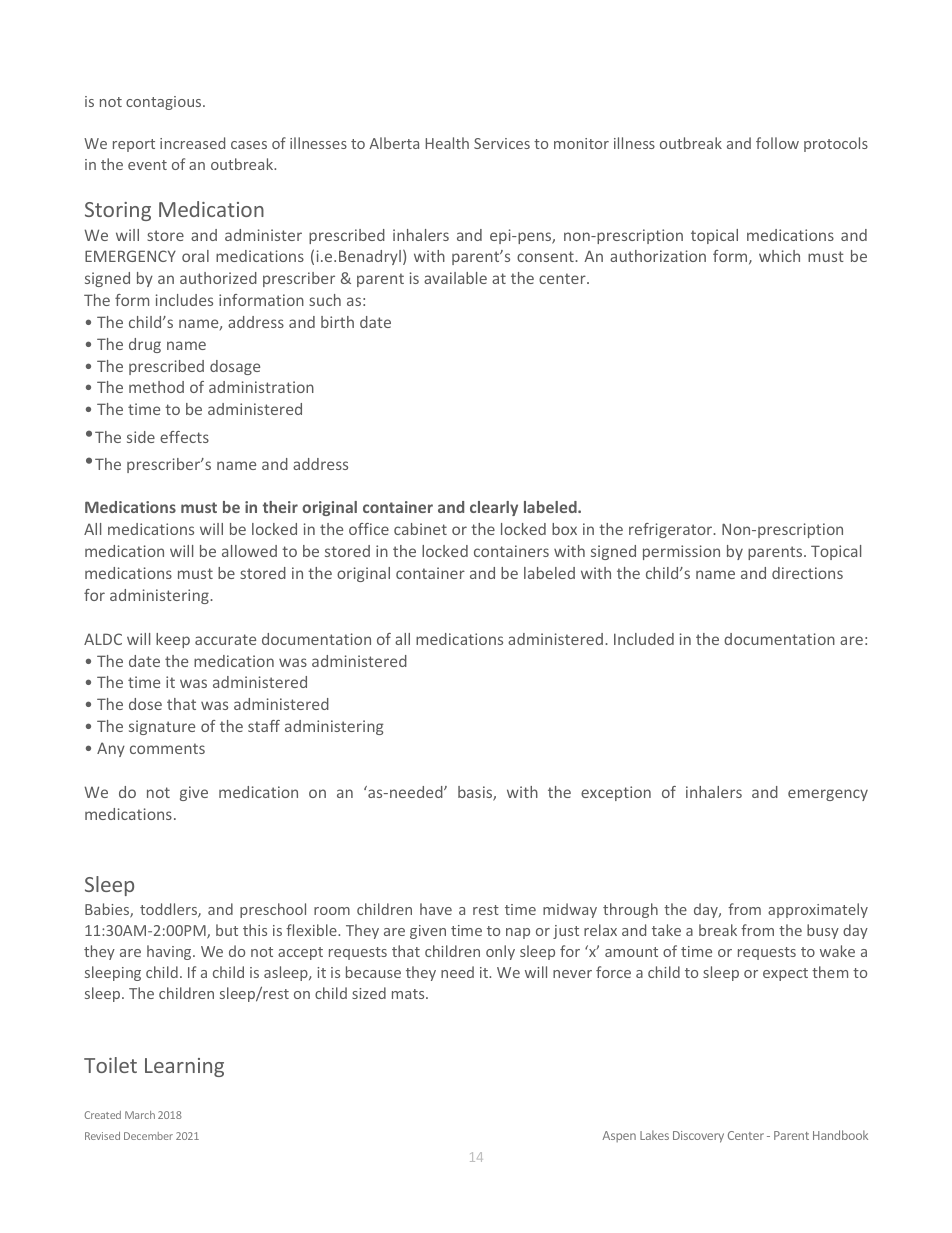 This page has height=1233, width=952. What do you see at coordinates (494, 508) in the page?
I see `clearly` at bounding box center [494, 508].
